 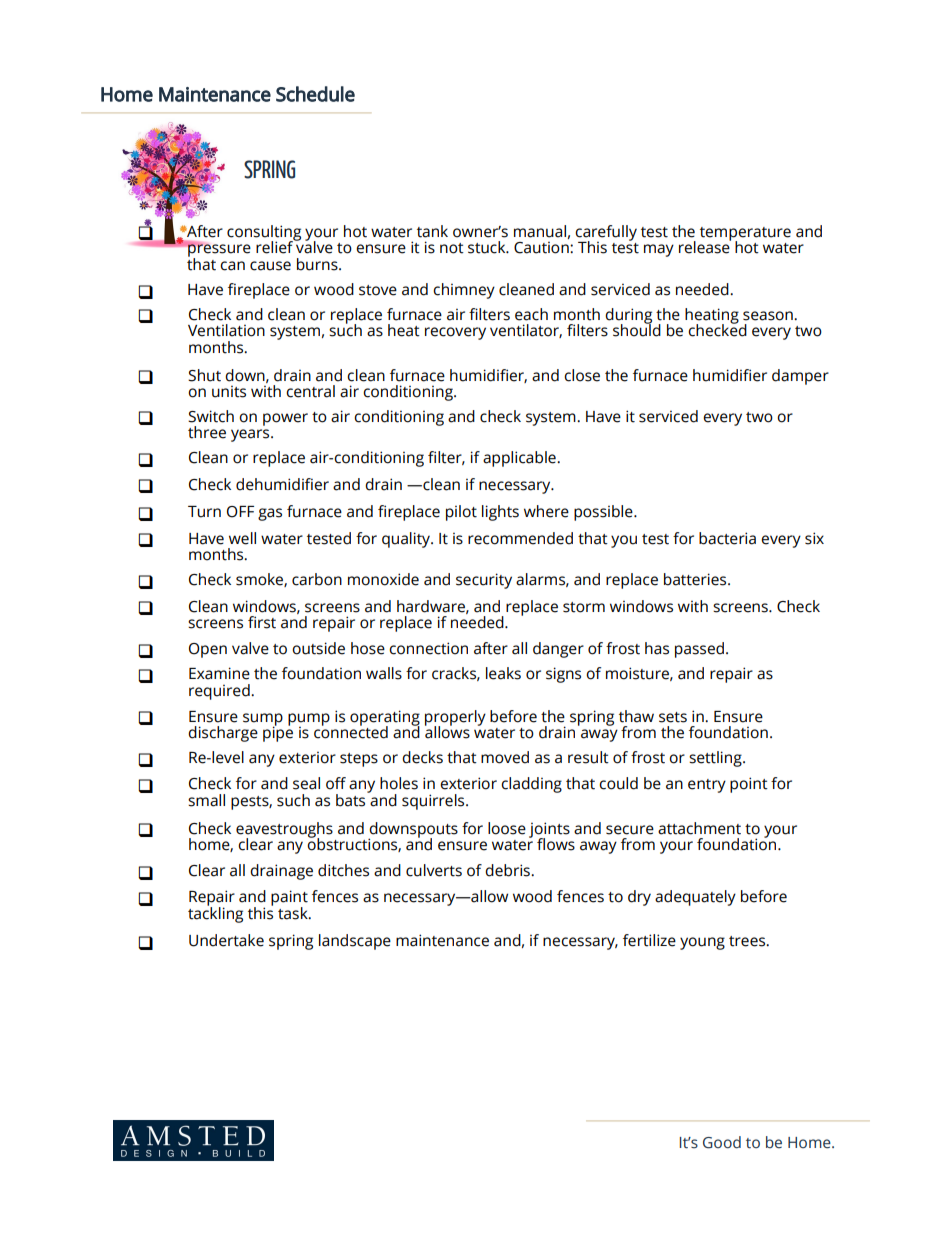 What do you see at coordinates (722, 1142) in the screenshot?
I see `Good` at bounding box center [722, 1142].
